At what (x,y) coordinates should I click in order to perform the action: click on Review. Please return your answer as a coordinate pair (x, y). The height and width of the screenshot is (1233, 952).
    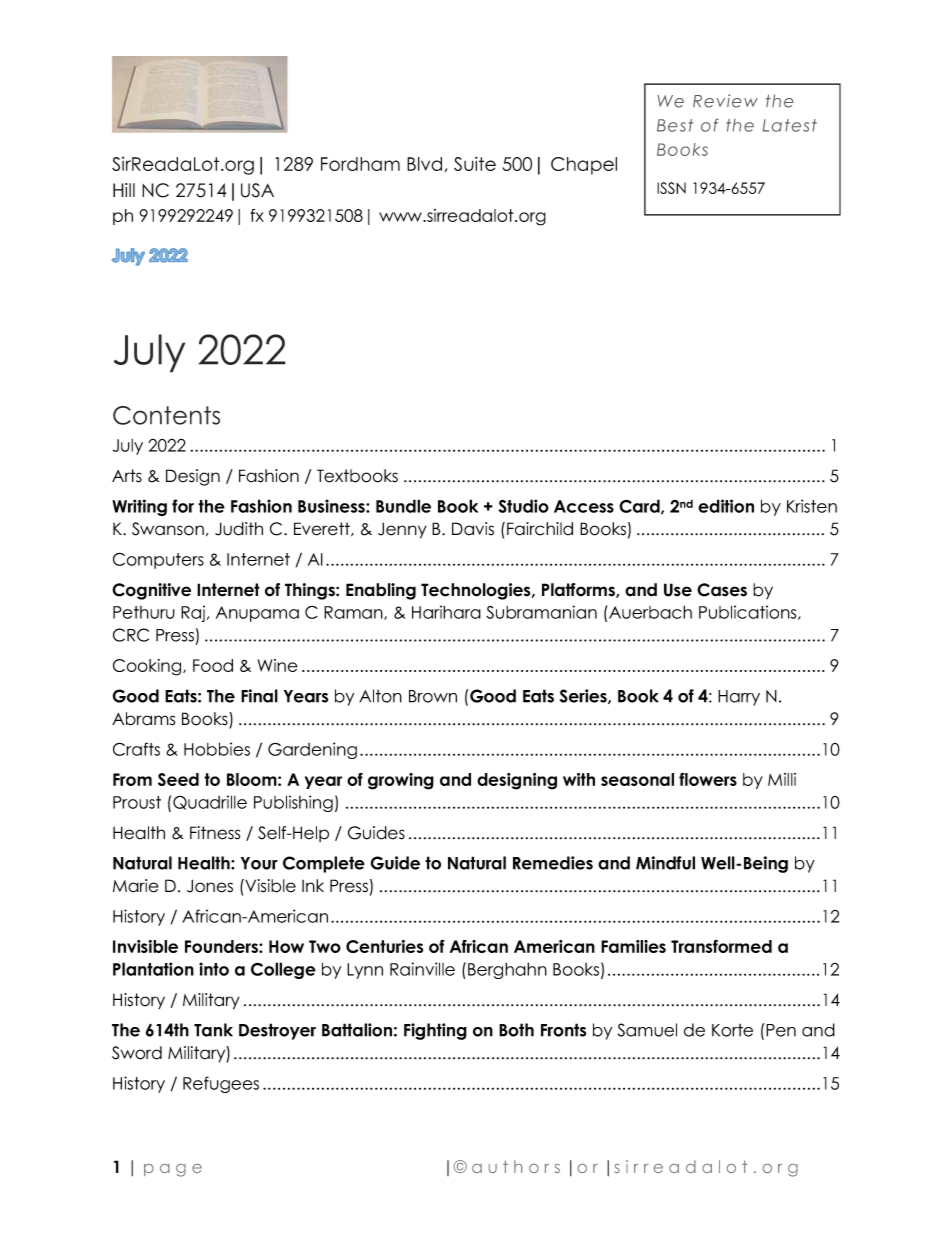
    Looking at the image, I should click on (725, 101).
